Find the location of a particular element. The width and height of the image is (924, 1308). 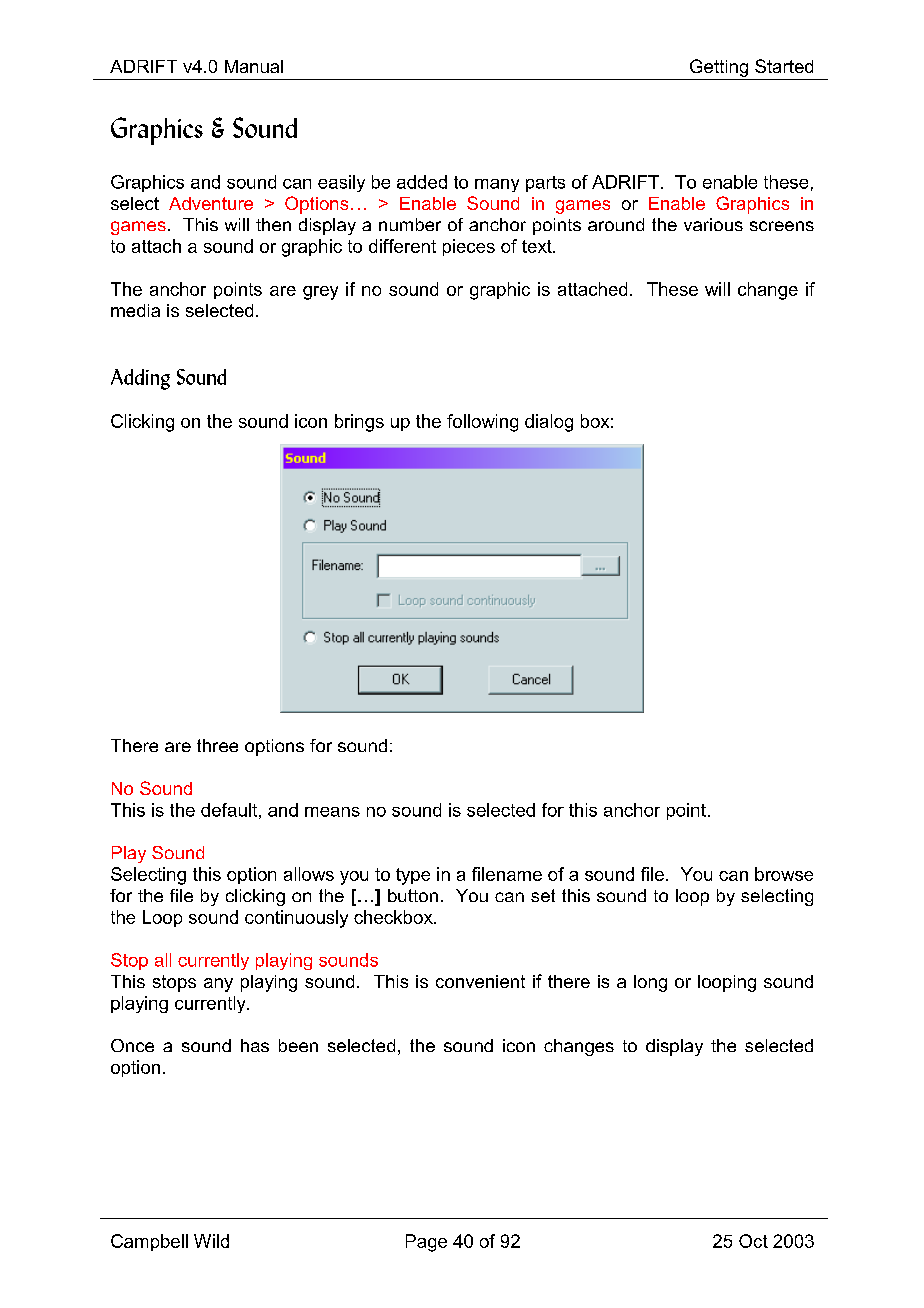

means is located at coordinates (332, 812).
